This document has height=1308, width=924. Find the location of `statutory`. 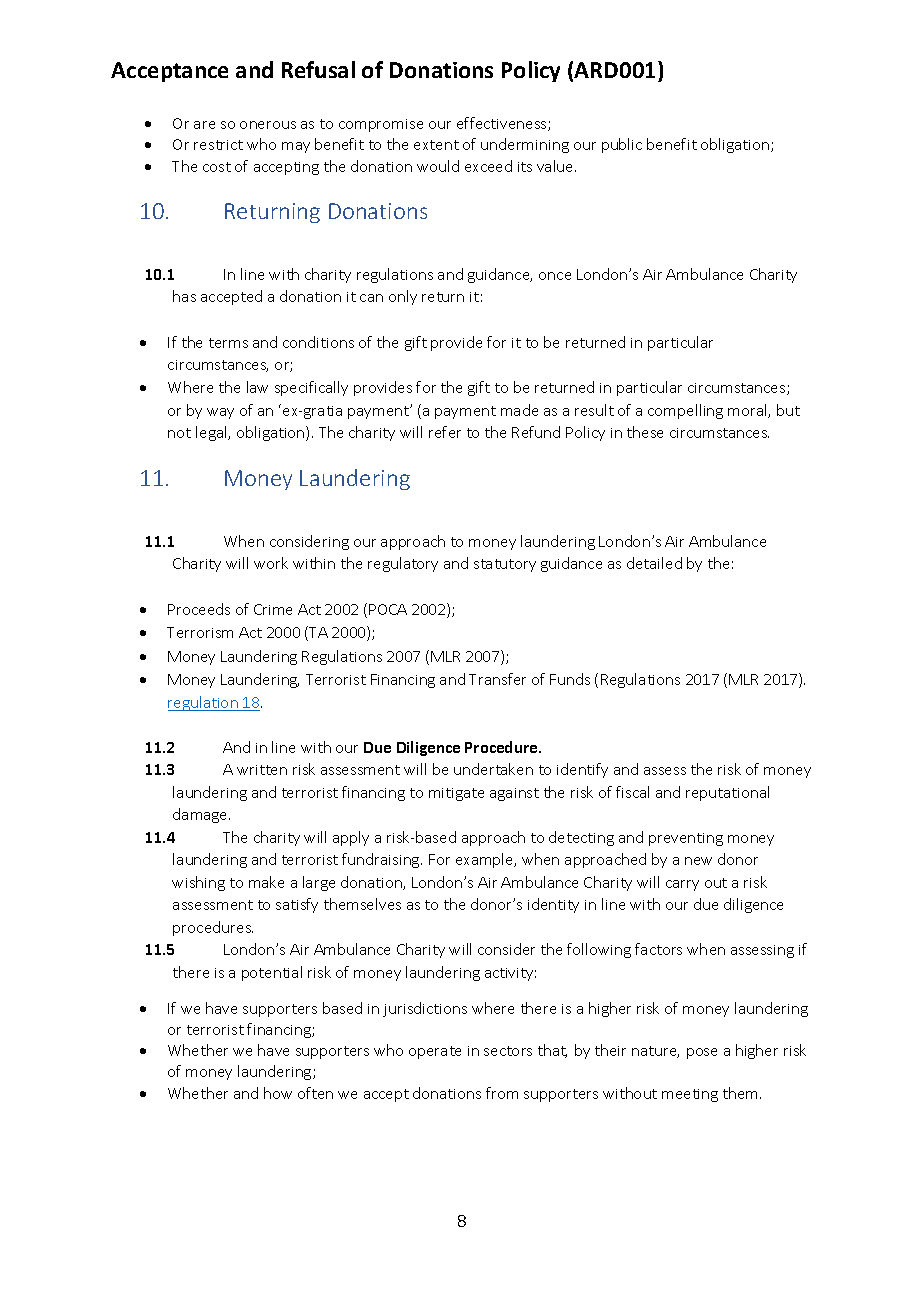

statutory is located at coordinates (505, 565).
